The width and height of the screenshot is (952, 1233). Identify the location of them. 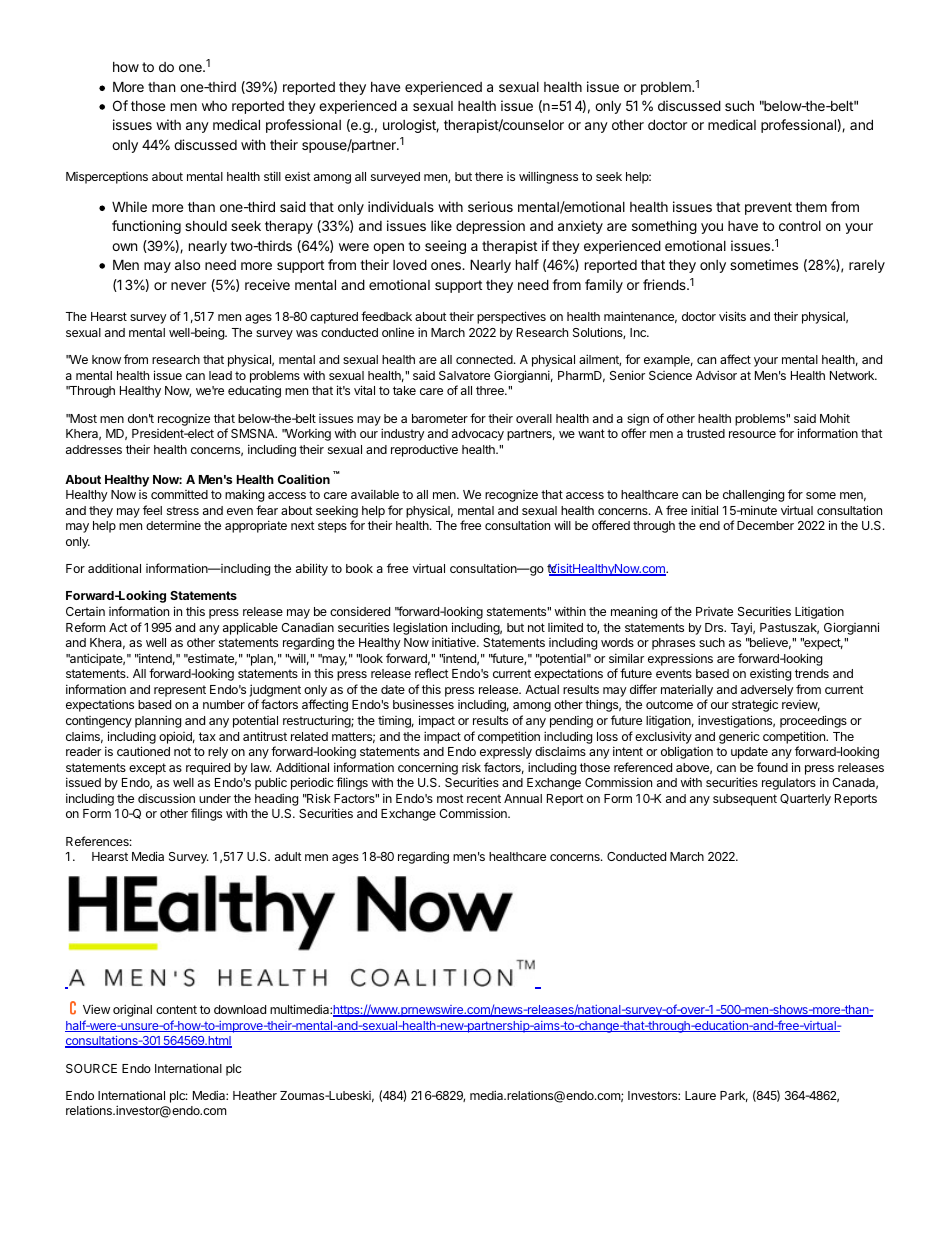
(811, 207).
